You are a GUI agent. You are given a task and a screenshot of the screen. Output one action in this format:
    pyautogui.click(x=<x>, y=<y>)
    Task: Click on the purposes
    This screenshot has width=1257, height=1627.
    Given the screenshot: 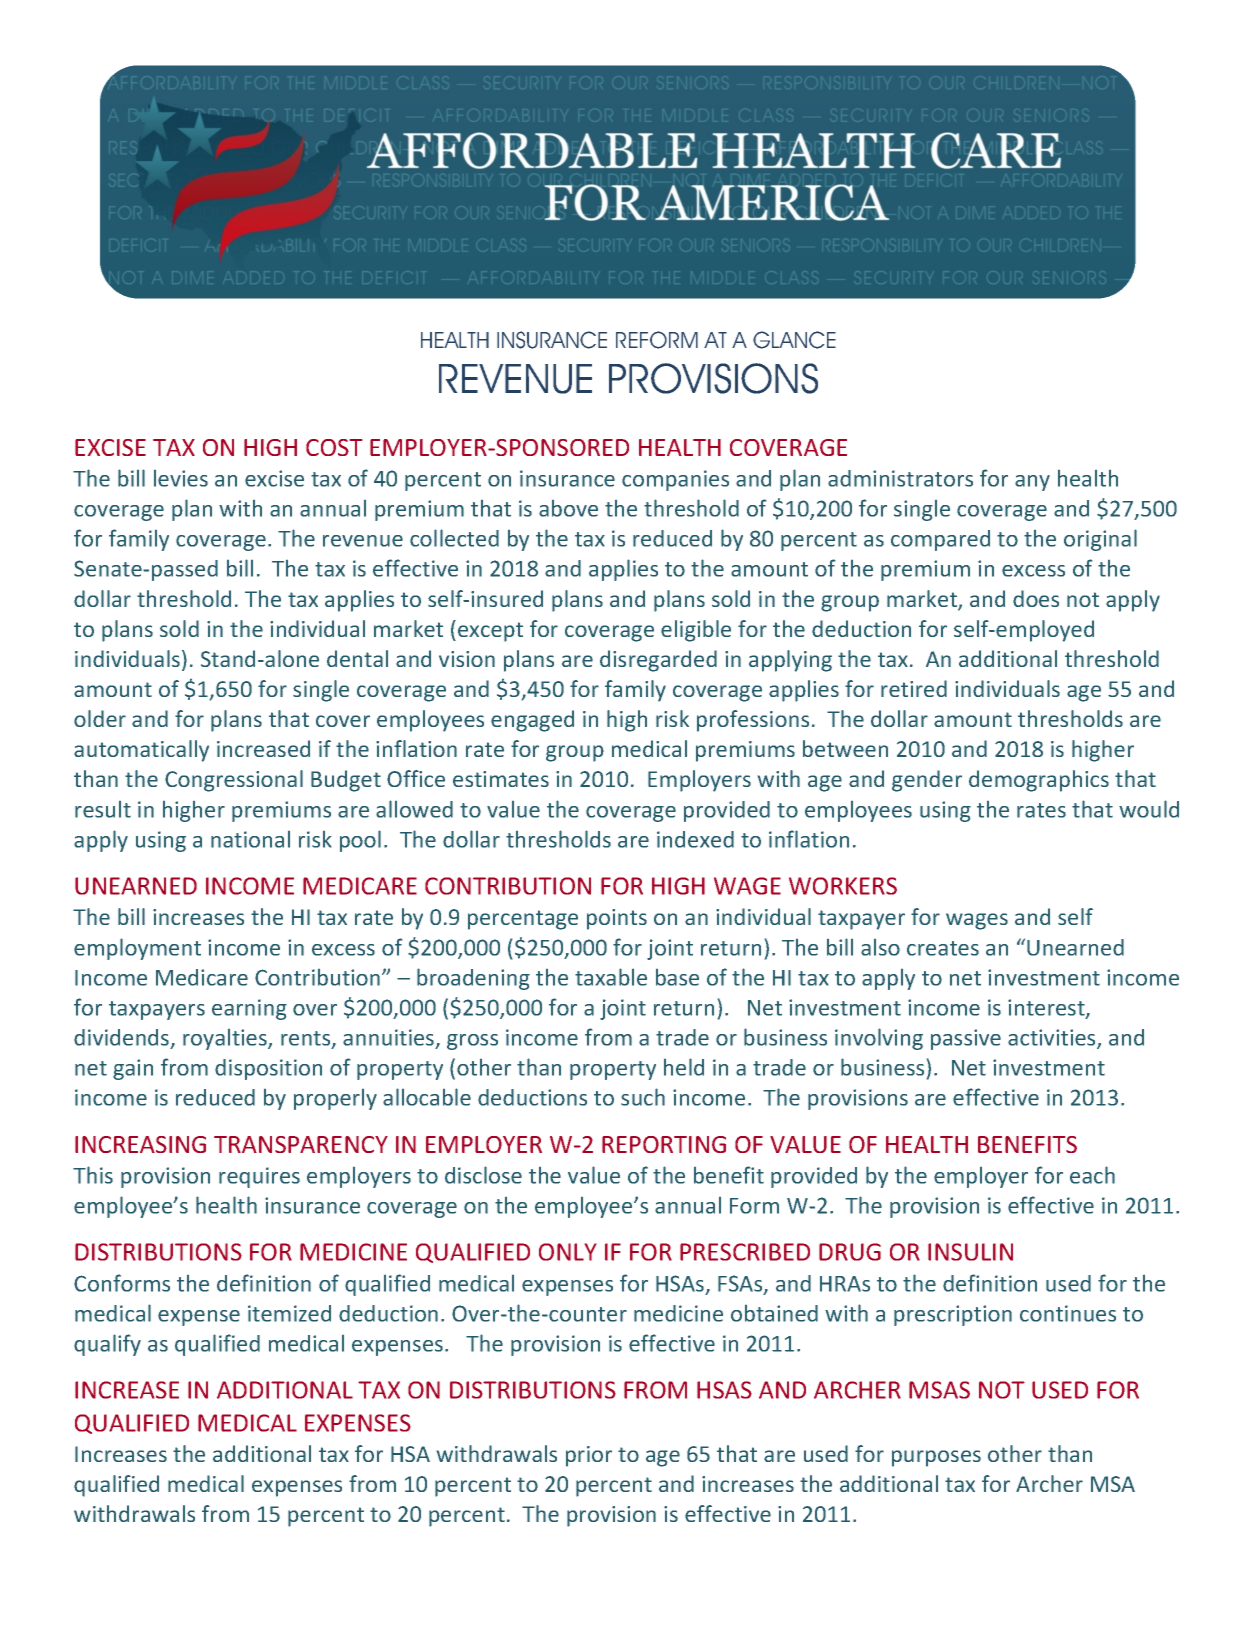 What is the action you would take?
    pyautogui.click(x=936, y=1458)
